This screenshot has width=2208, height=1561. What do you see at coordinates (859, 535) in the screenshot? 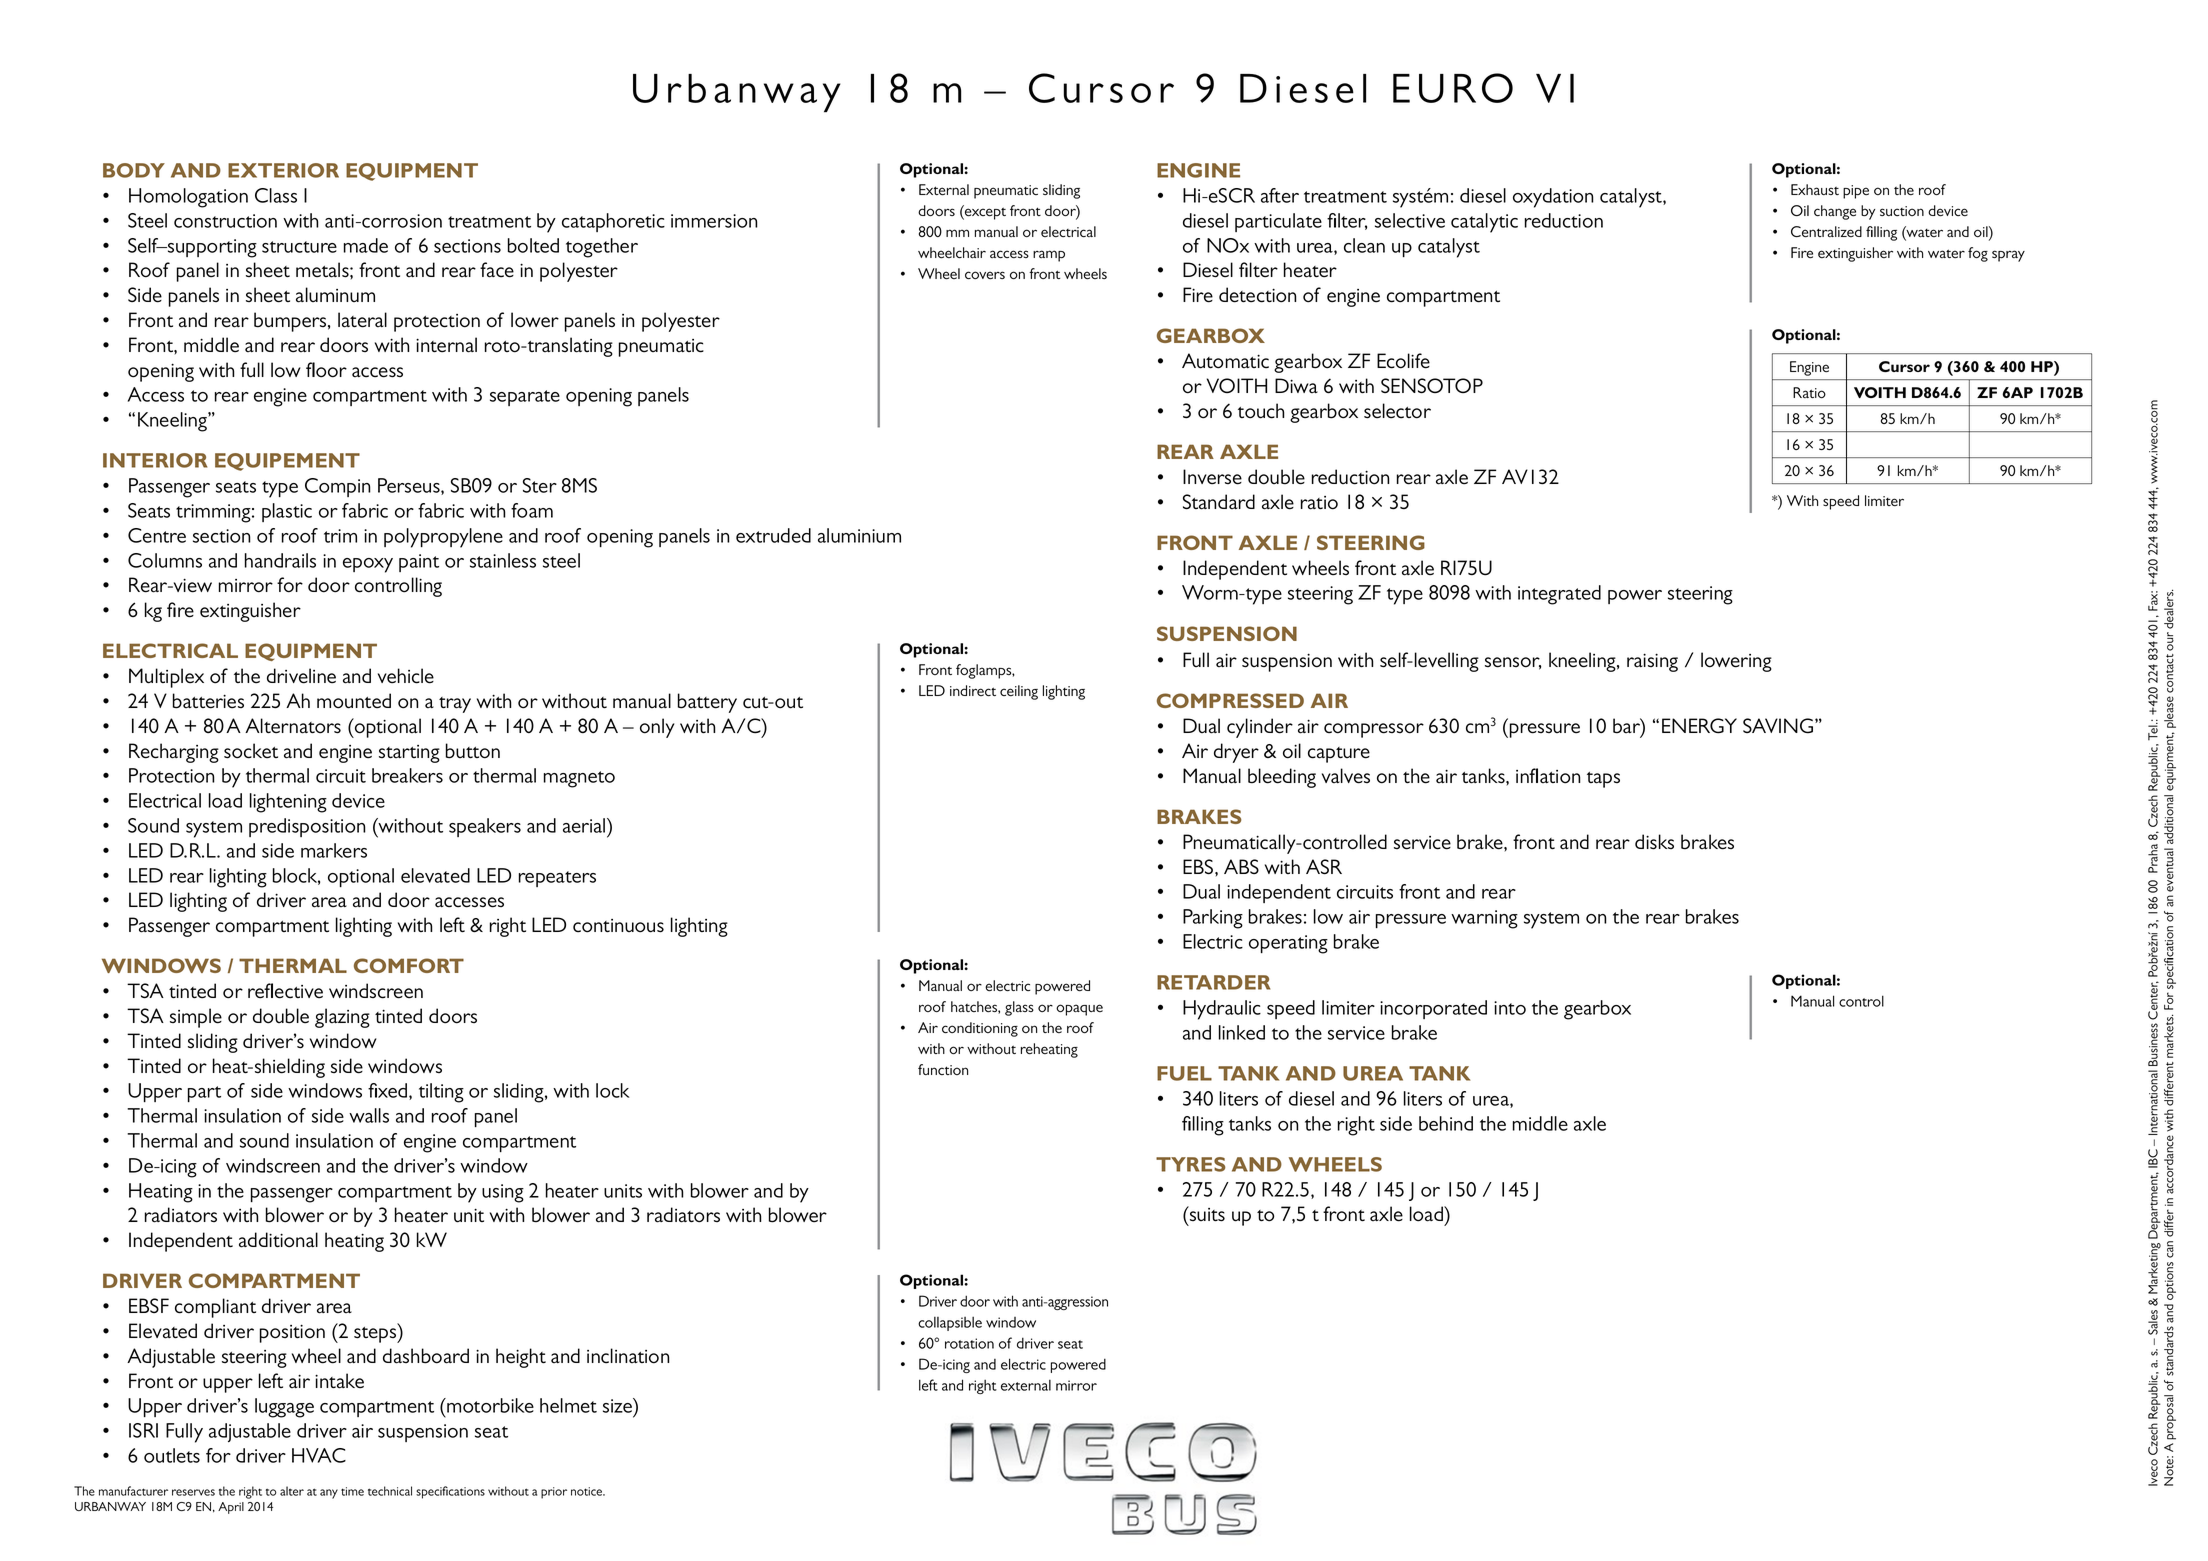
I see `aluminium` at bounding box center [859, 535].
